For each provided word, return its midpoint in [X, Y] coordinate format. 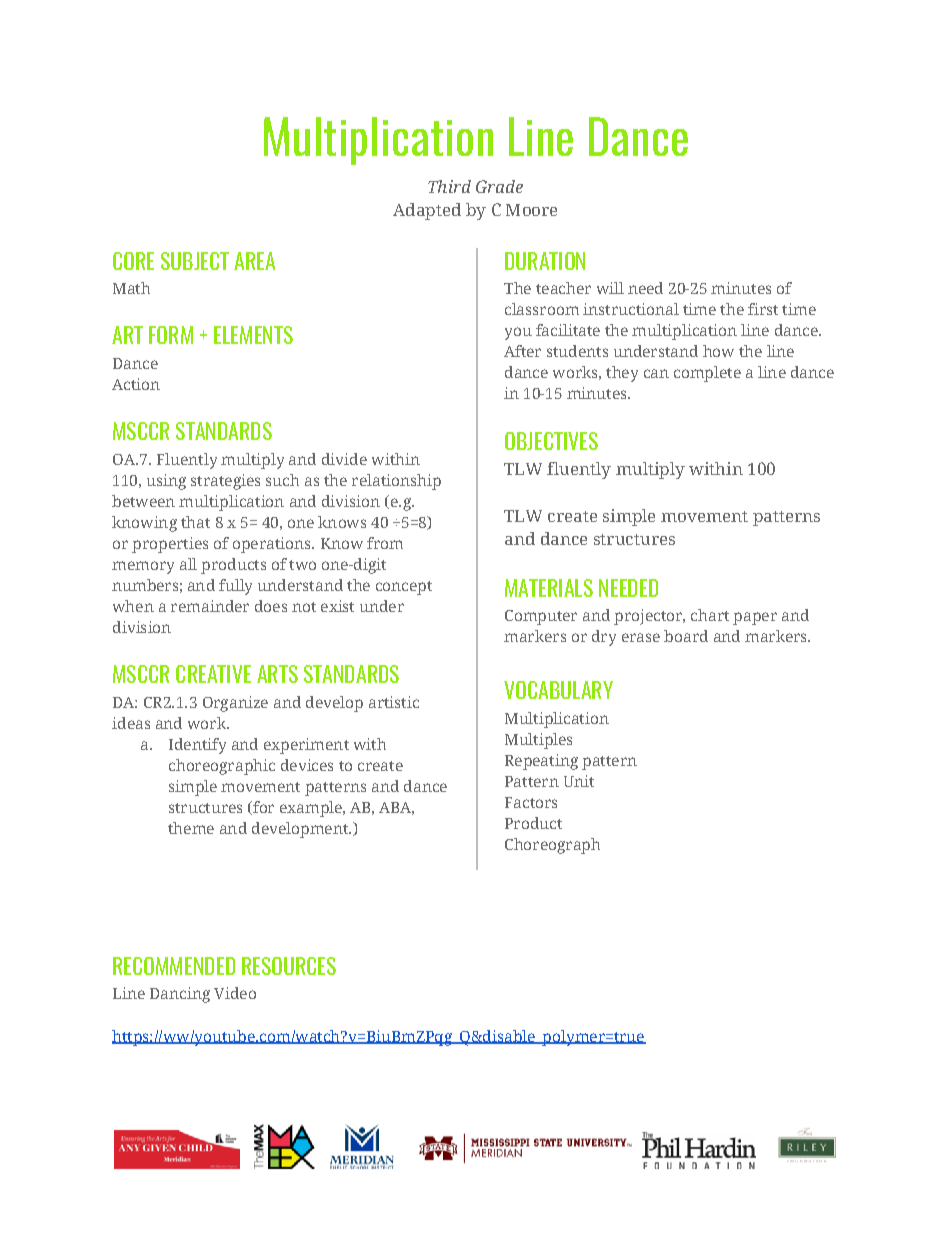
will [610, 288]
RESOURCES [289, 966]
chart [710, 615]
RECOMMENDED [174, 966]
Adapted [427, 211]
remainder [210, 606]
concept [404, 588]
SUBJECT [195, 261]
